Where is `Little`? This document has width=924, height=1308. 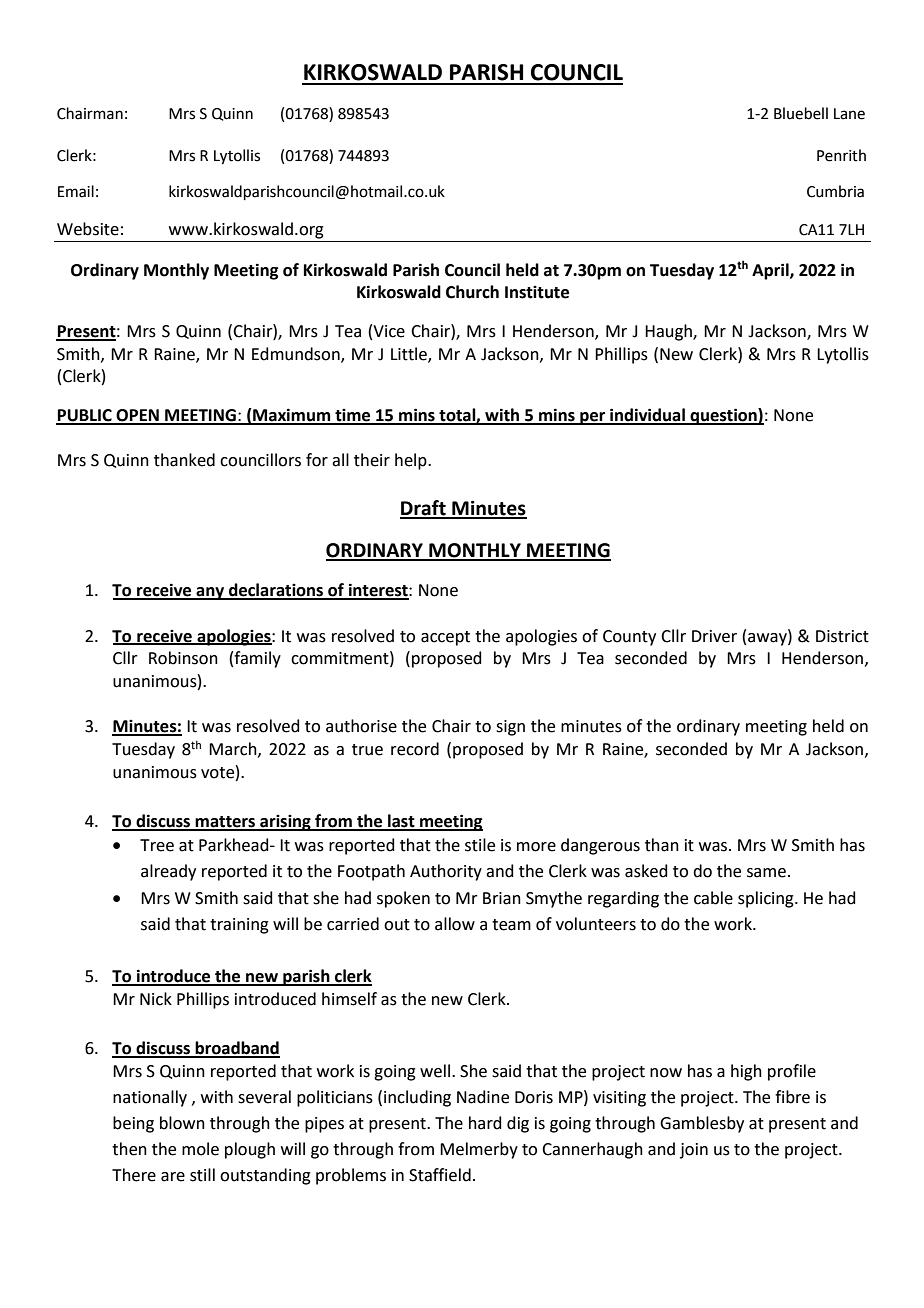
Little is located at coordinates (410, 354).
